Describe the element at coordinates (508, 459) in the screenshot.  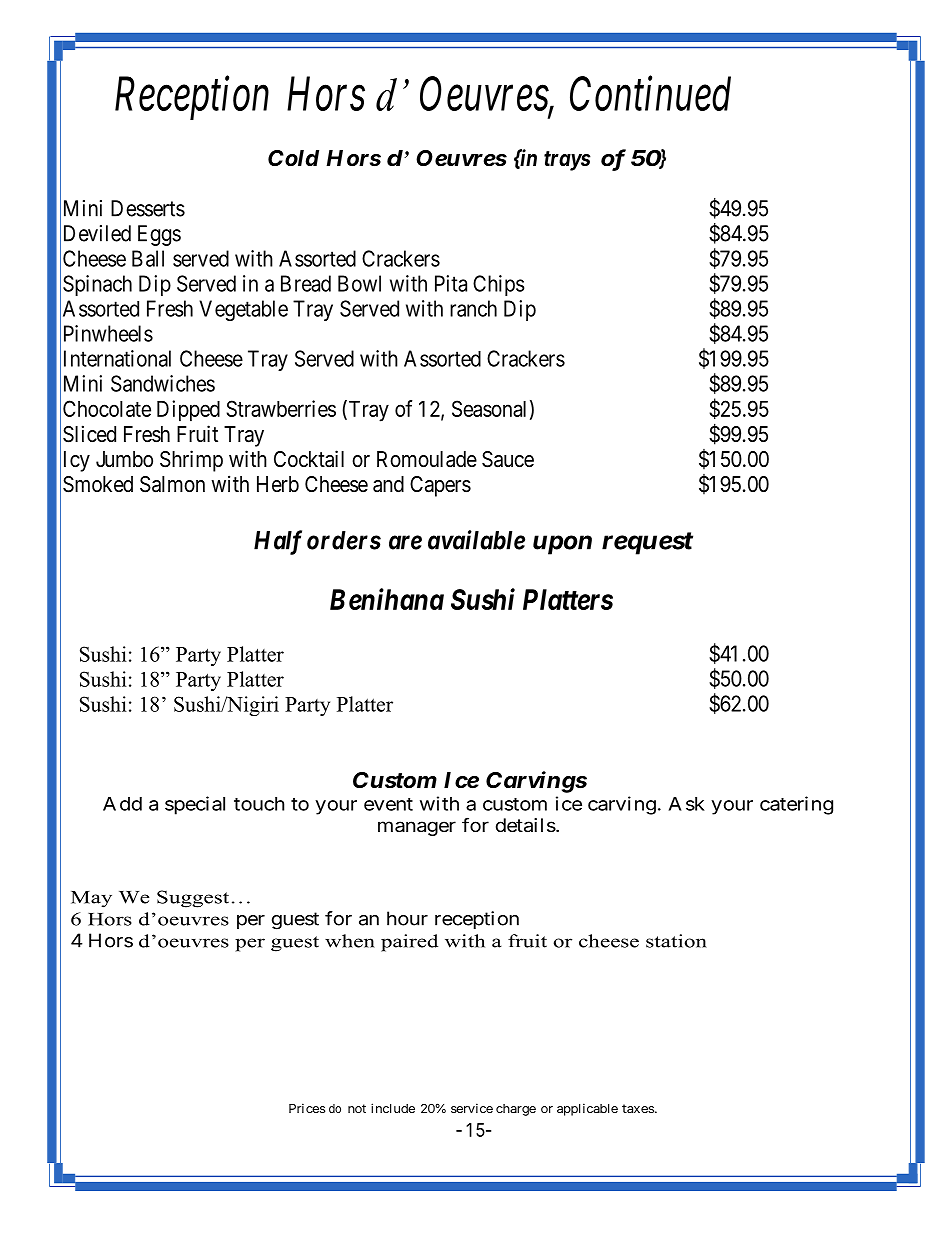
I see `Sauce` at that location.
